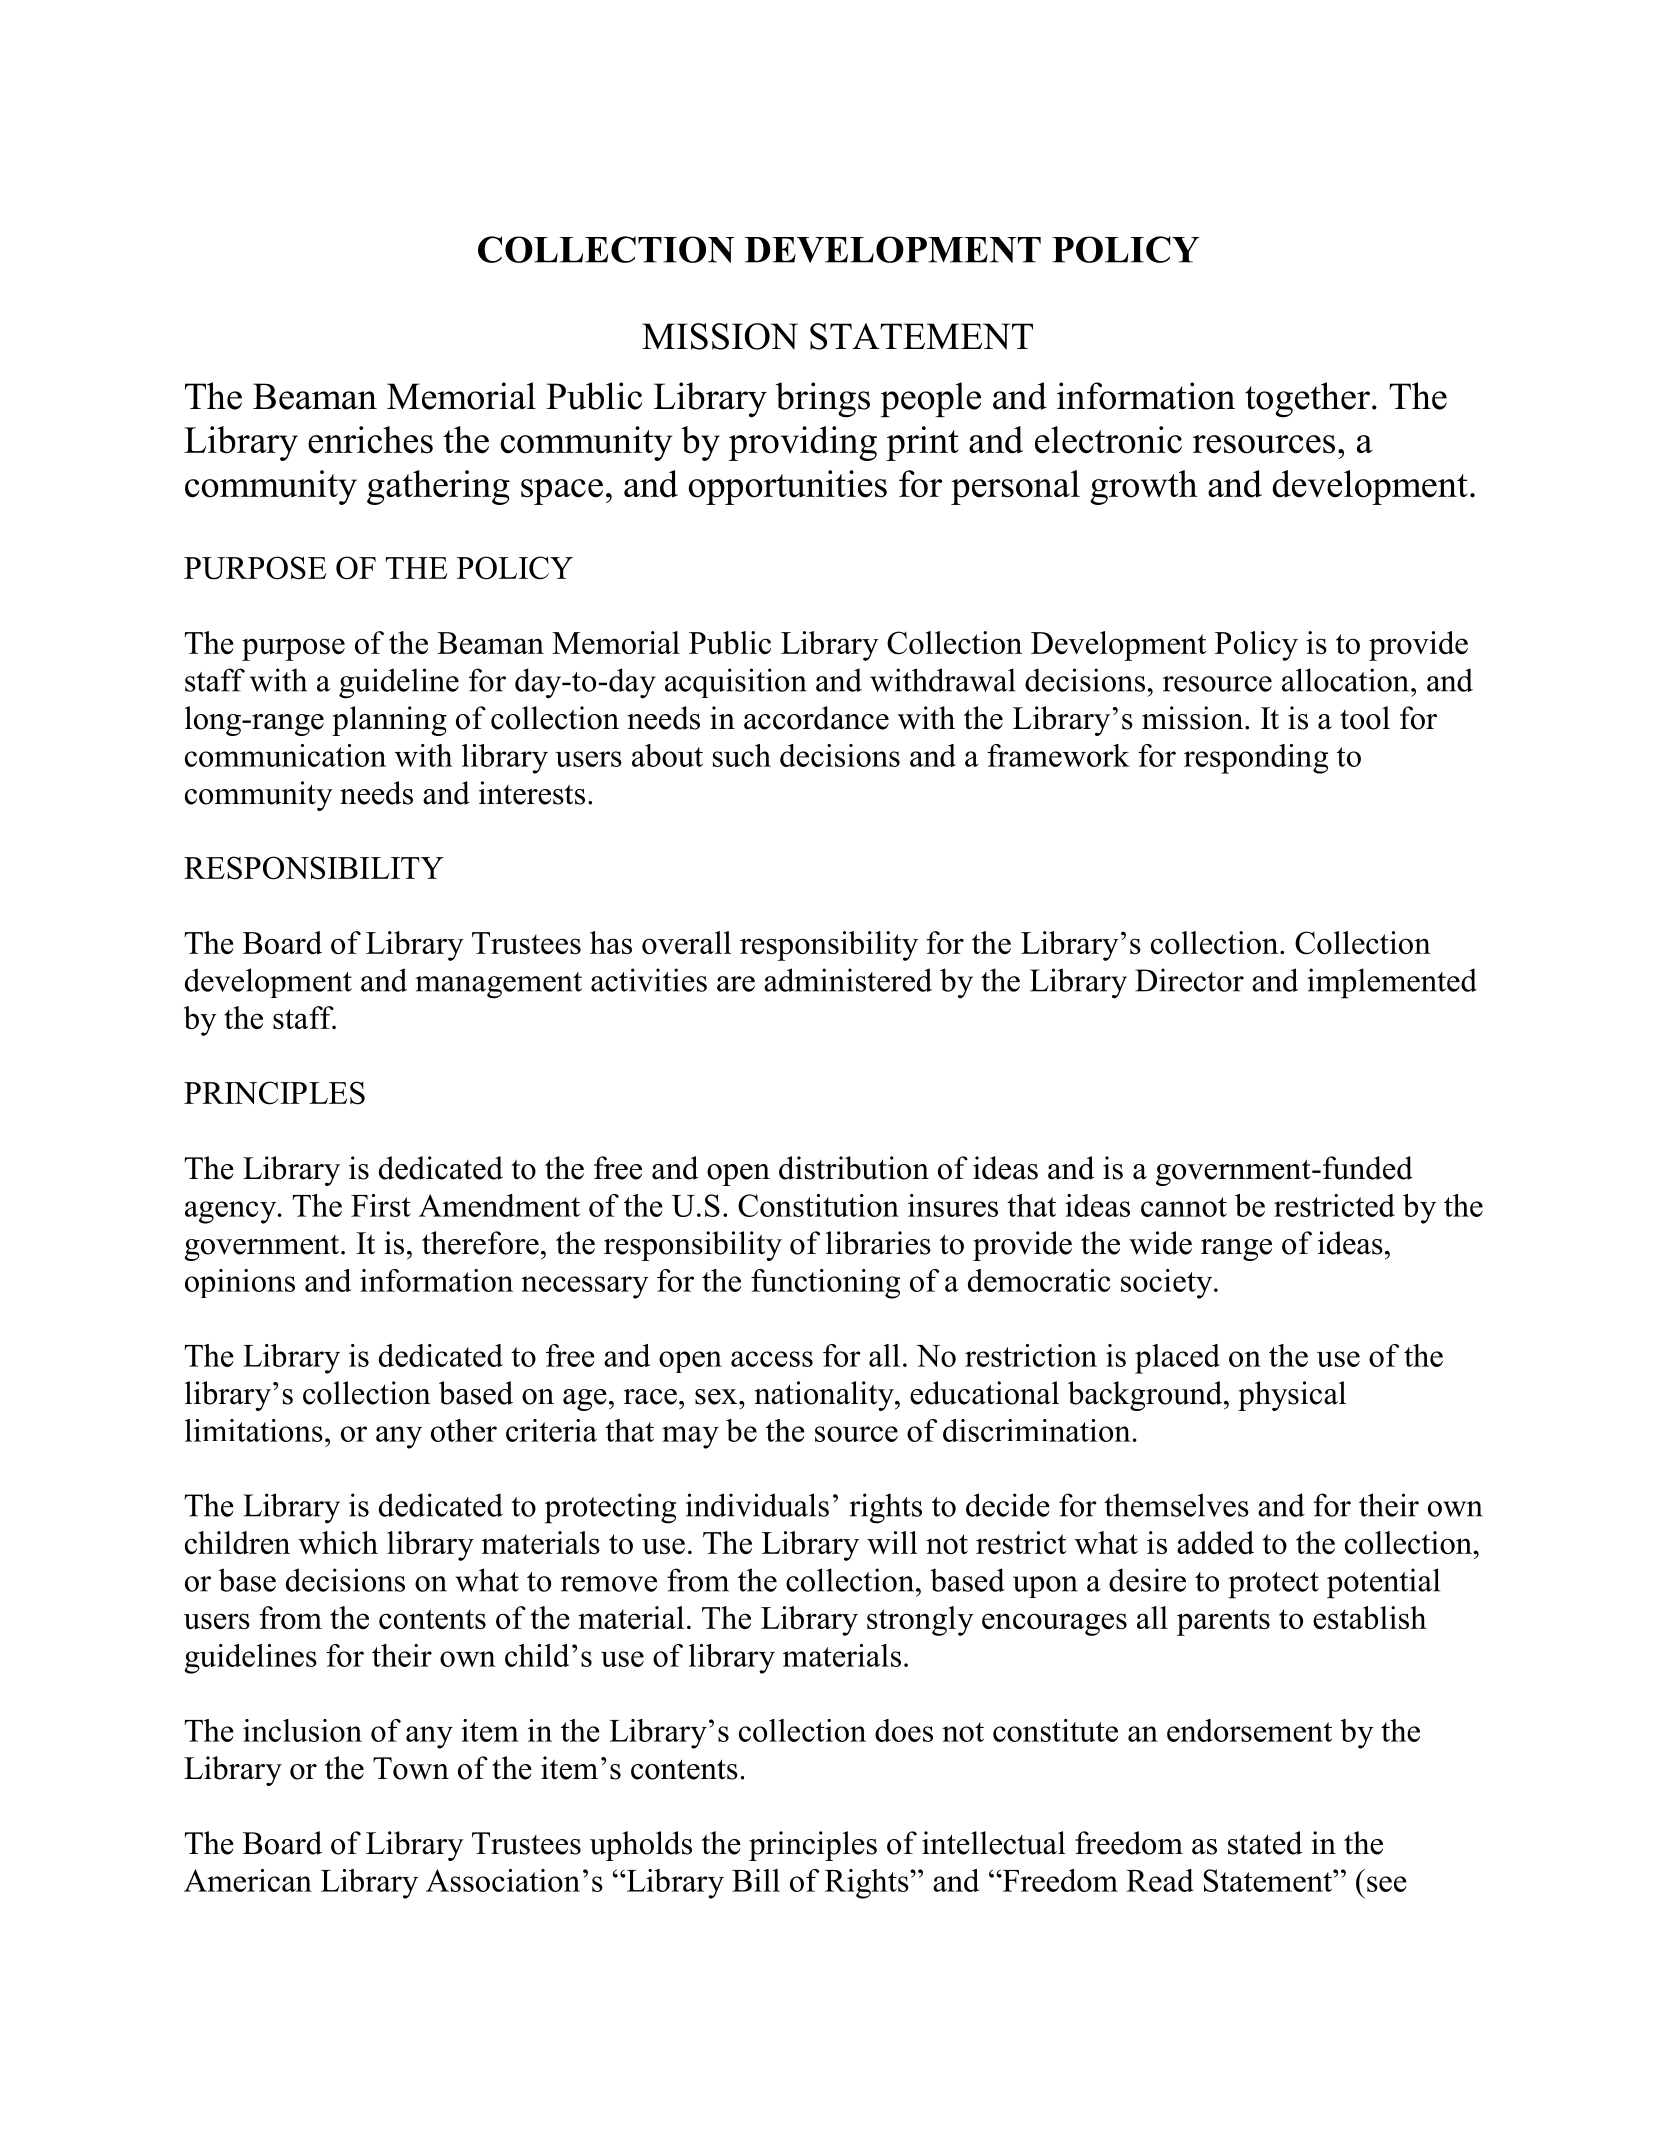 The width and height of the page is (1663, 2152). I want to click on providing, so click(803, 443).
